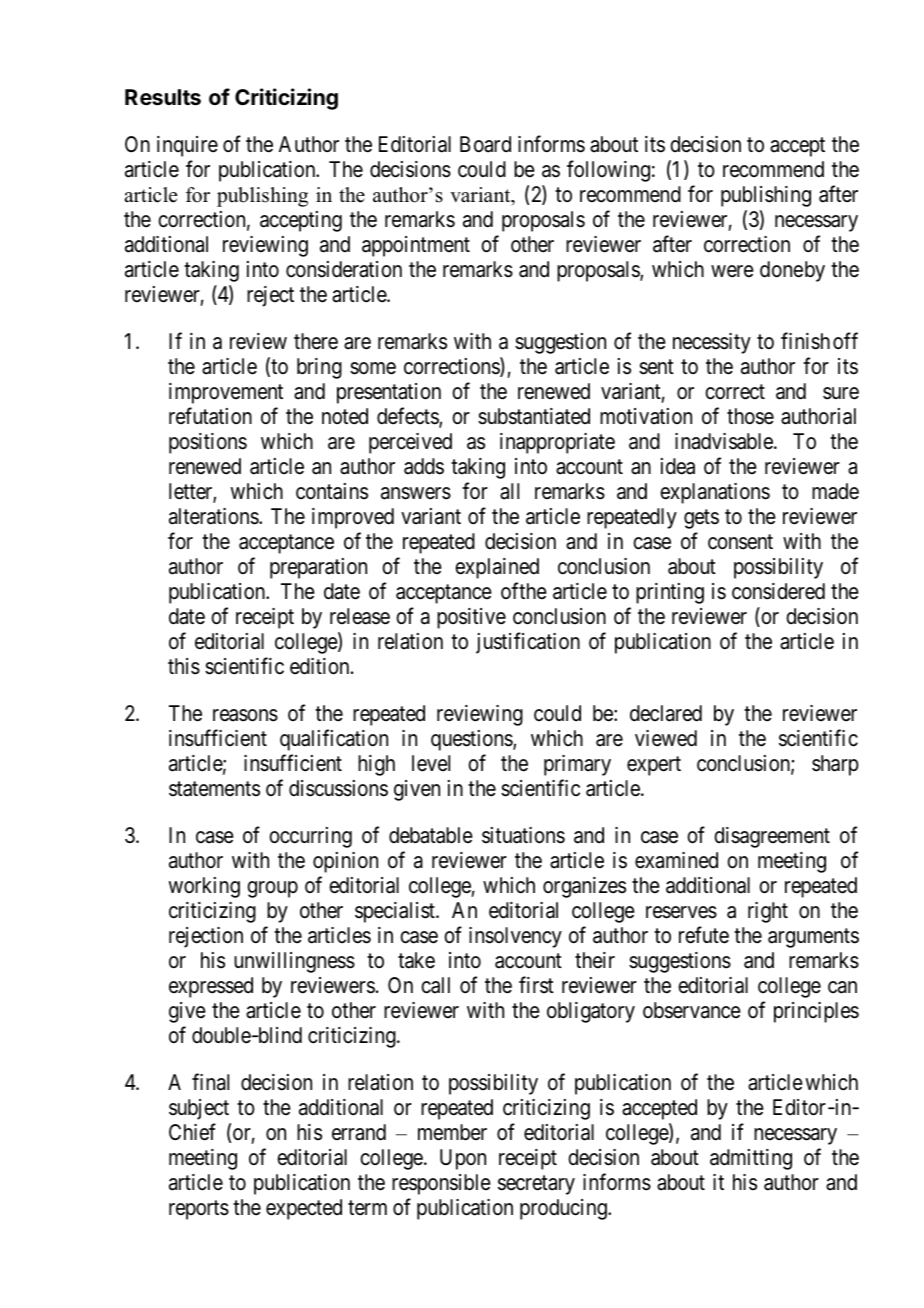  I want to click on explanations, so click(715, 493).
